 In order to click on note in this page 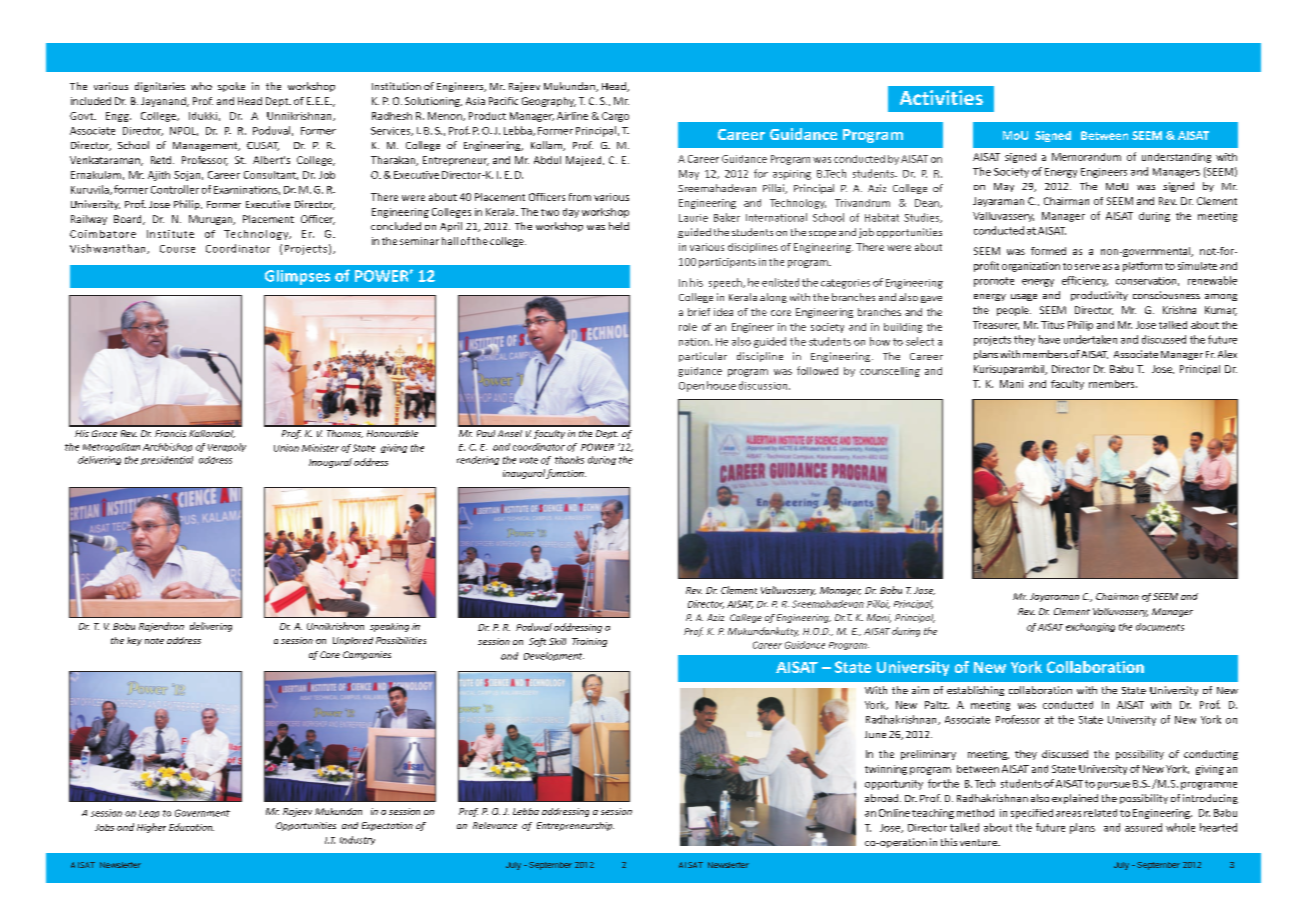, I will do `click(154, 641)`.
